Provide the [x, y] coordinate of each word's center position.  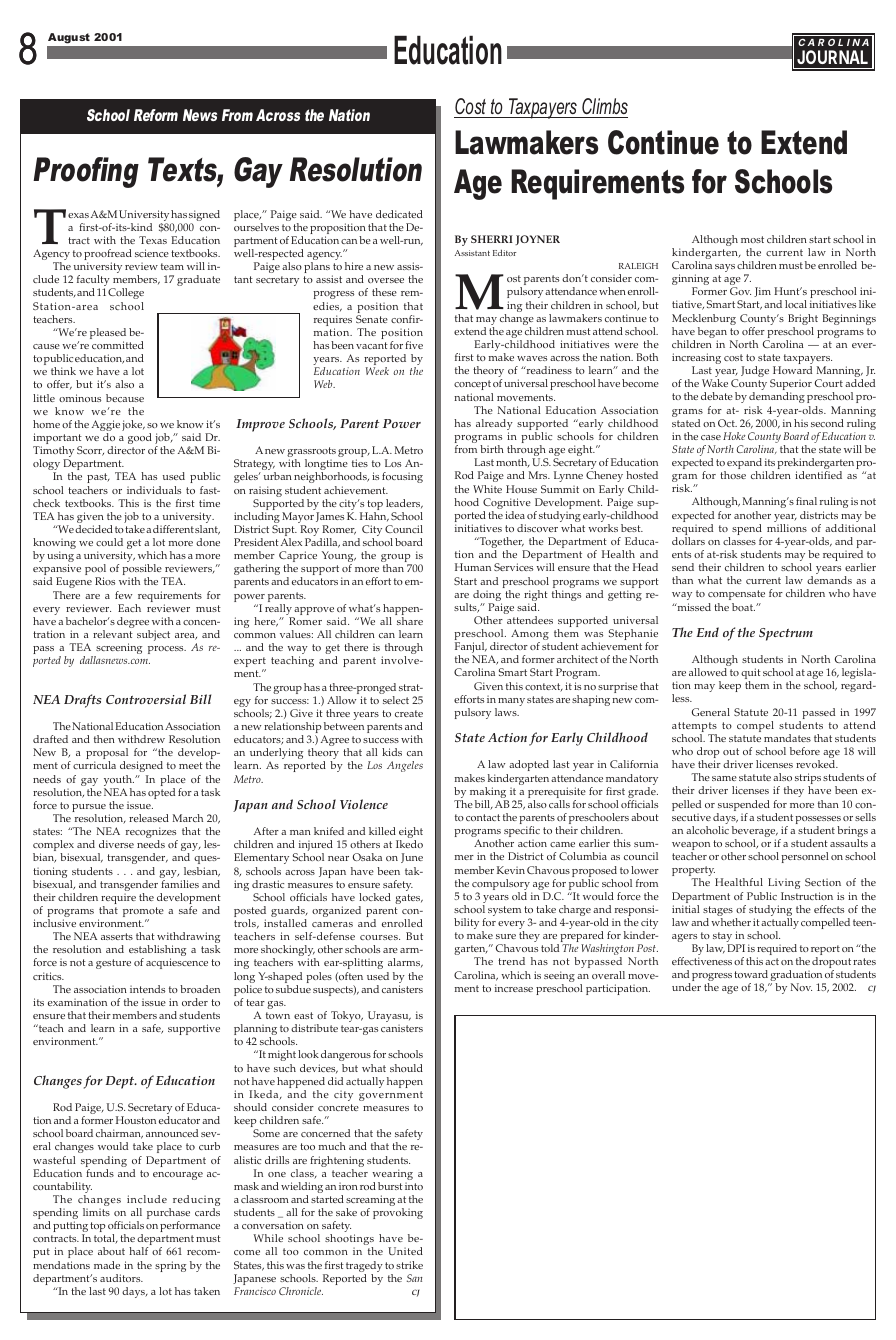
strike [409, 1265]
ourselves [256, 227]
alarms [405, 963]
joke [133, 425]
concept [472, 385]
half [138, 1251]
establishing [157, 952]
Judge [756, 373]
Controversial [146, 699]
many [511, 702]
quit [751, 675]
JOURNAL [832, 57]
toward [751, 974]
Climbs [604, 108]
